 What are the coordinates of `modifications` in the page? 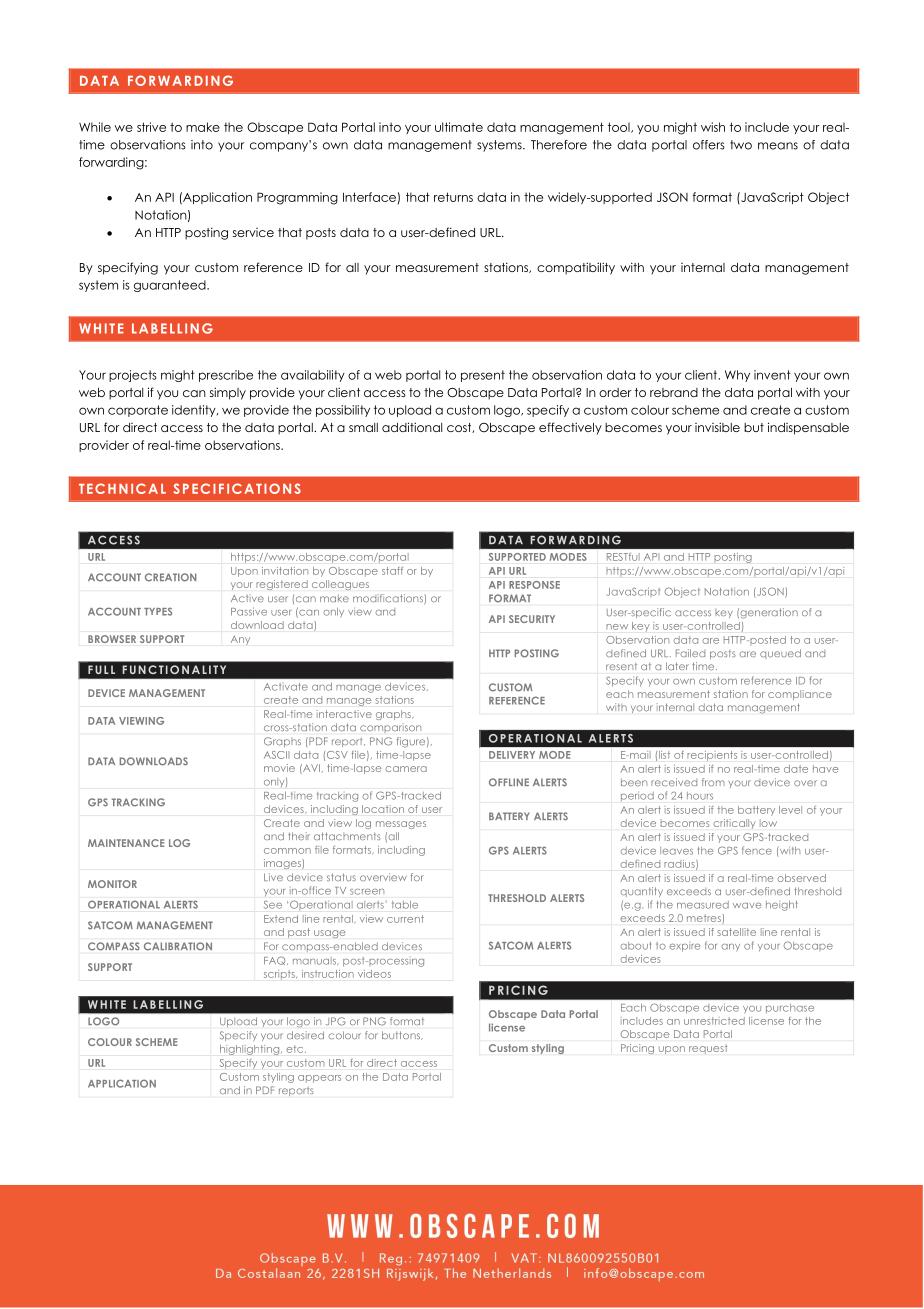 It's located at (389, 599).
